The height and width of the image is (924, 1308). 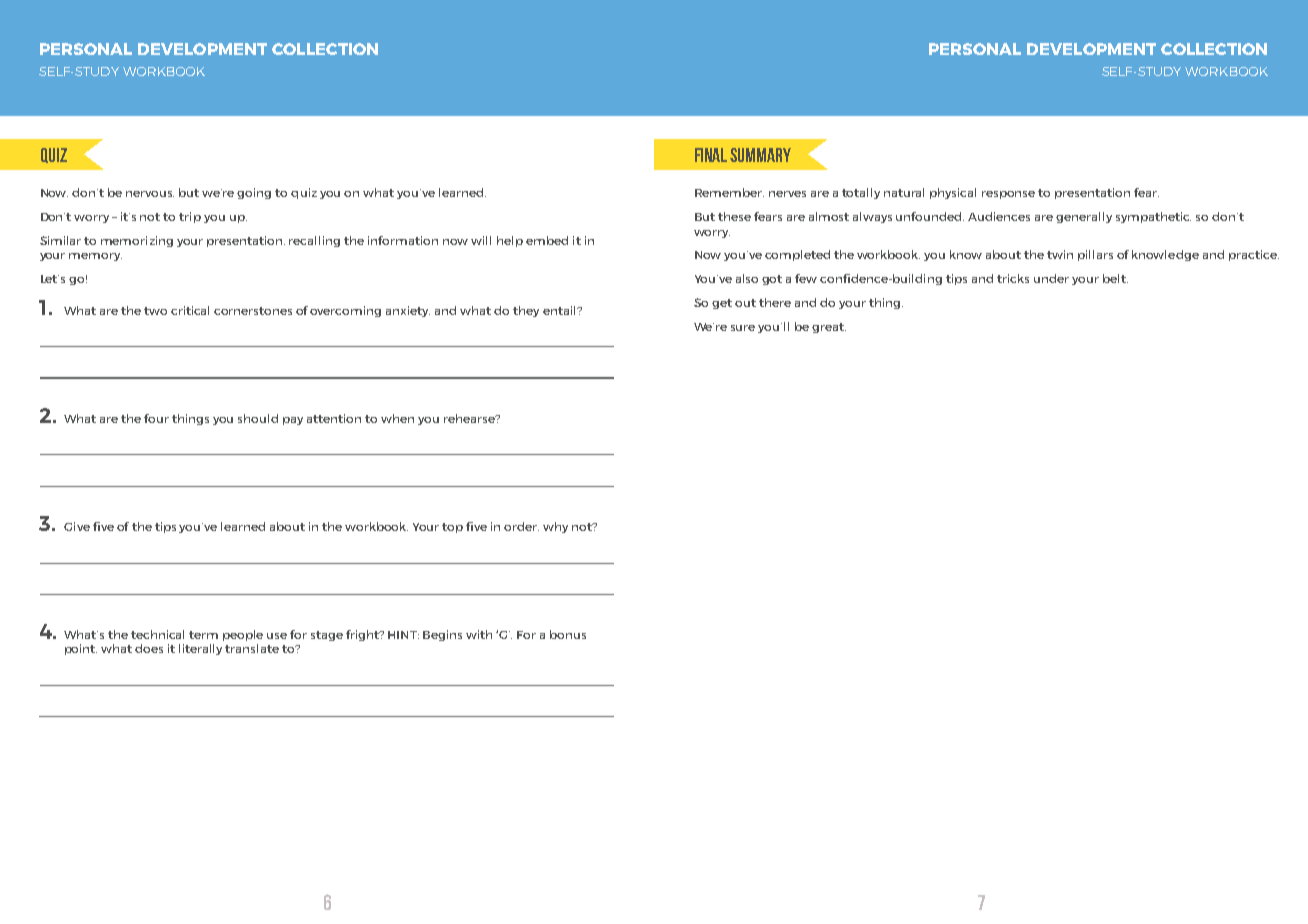 What do you see at coordinates (1008, 195) in the image?
I see `response` at bounding box center [1008, 195].
